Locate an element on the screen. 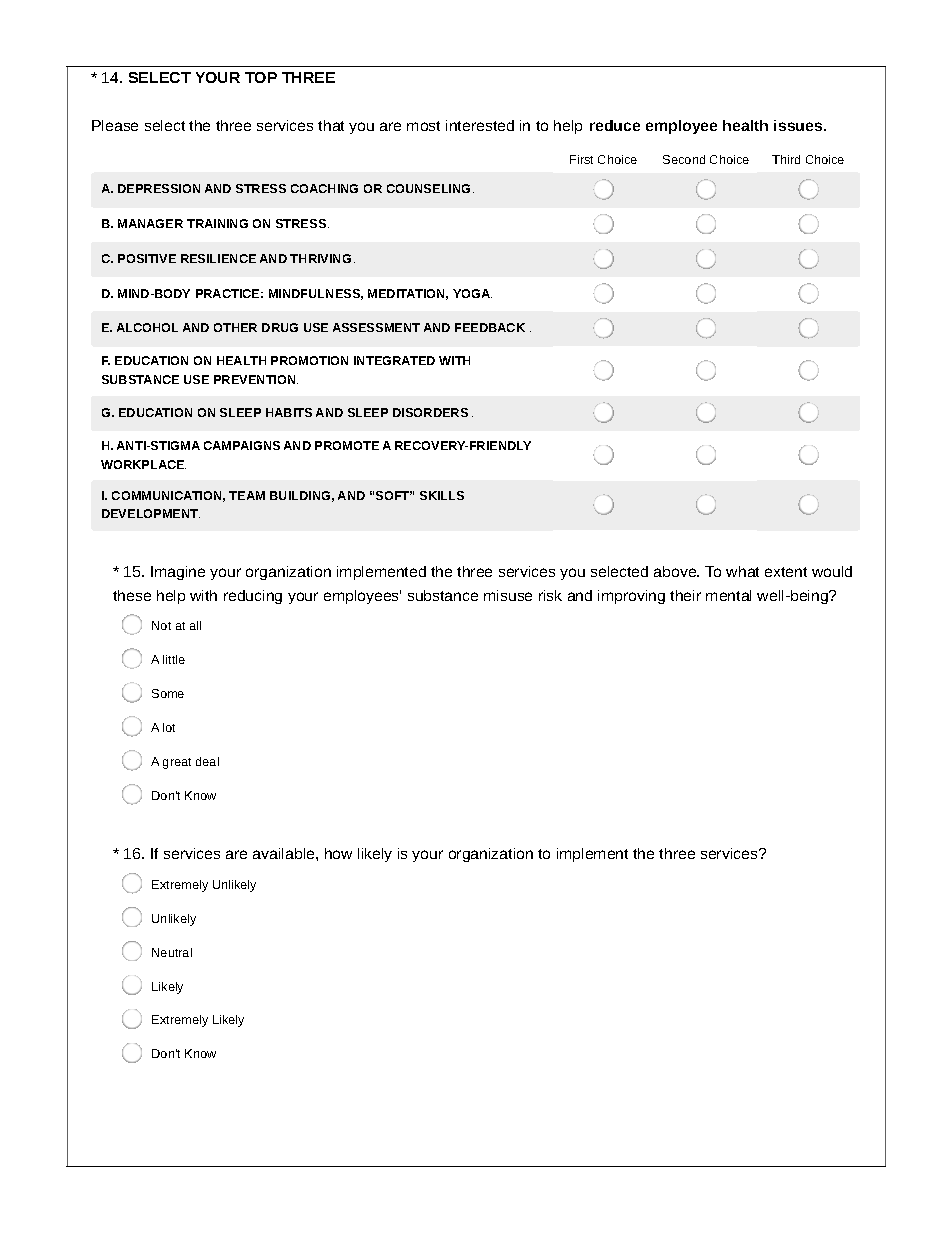 The image size is (952, 1233). OTHER is located at coordinates (235, 327).
